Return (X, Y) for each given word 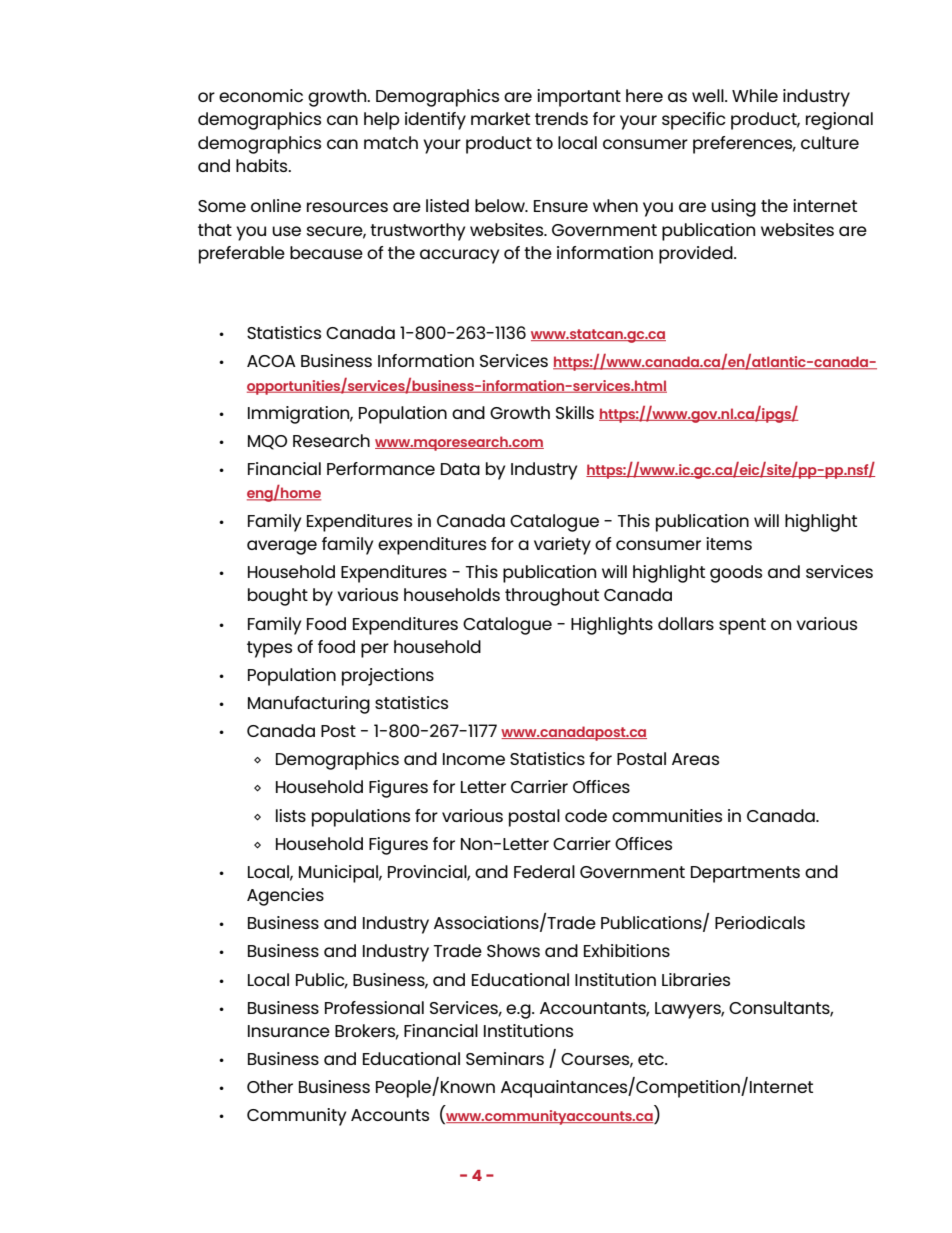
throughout (552, 597)
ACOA (271, 361)
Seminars (505, 1058)
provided (697, 255)
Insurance (289, 1031)
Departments (745, 874)
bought (278, 597)
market (500, 118)
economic (261, 95)
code (586, 815)
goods (736, 574)
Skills (575, 412)
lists (291, 815)
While (755, 95)
